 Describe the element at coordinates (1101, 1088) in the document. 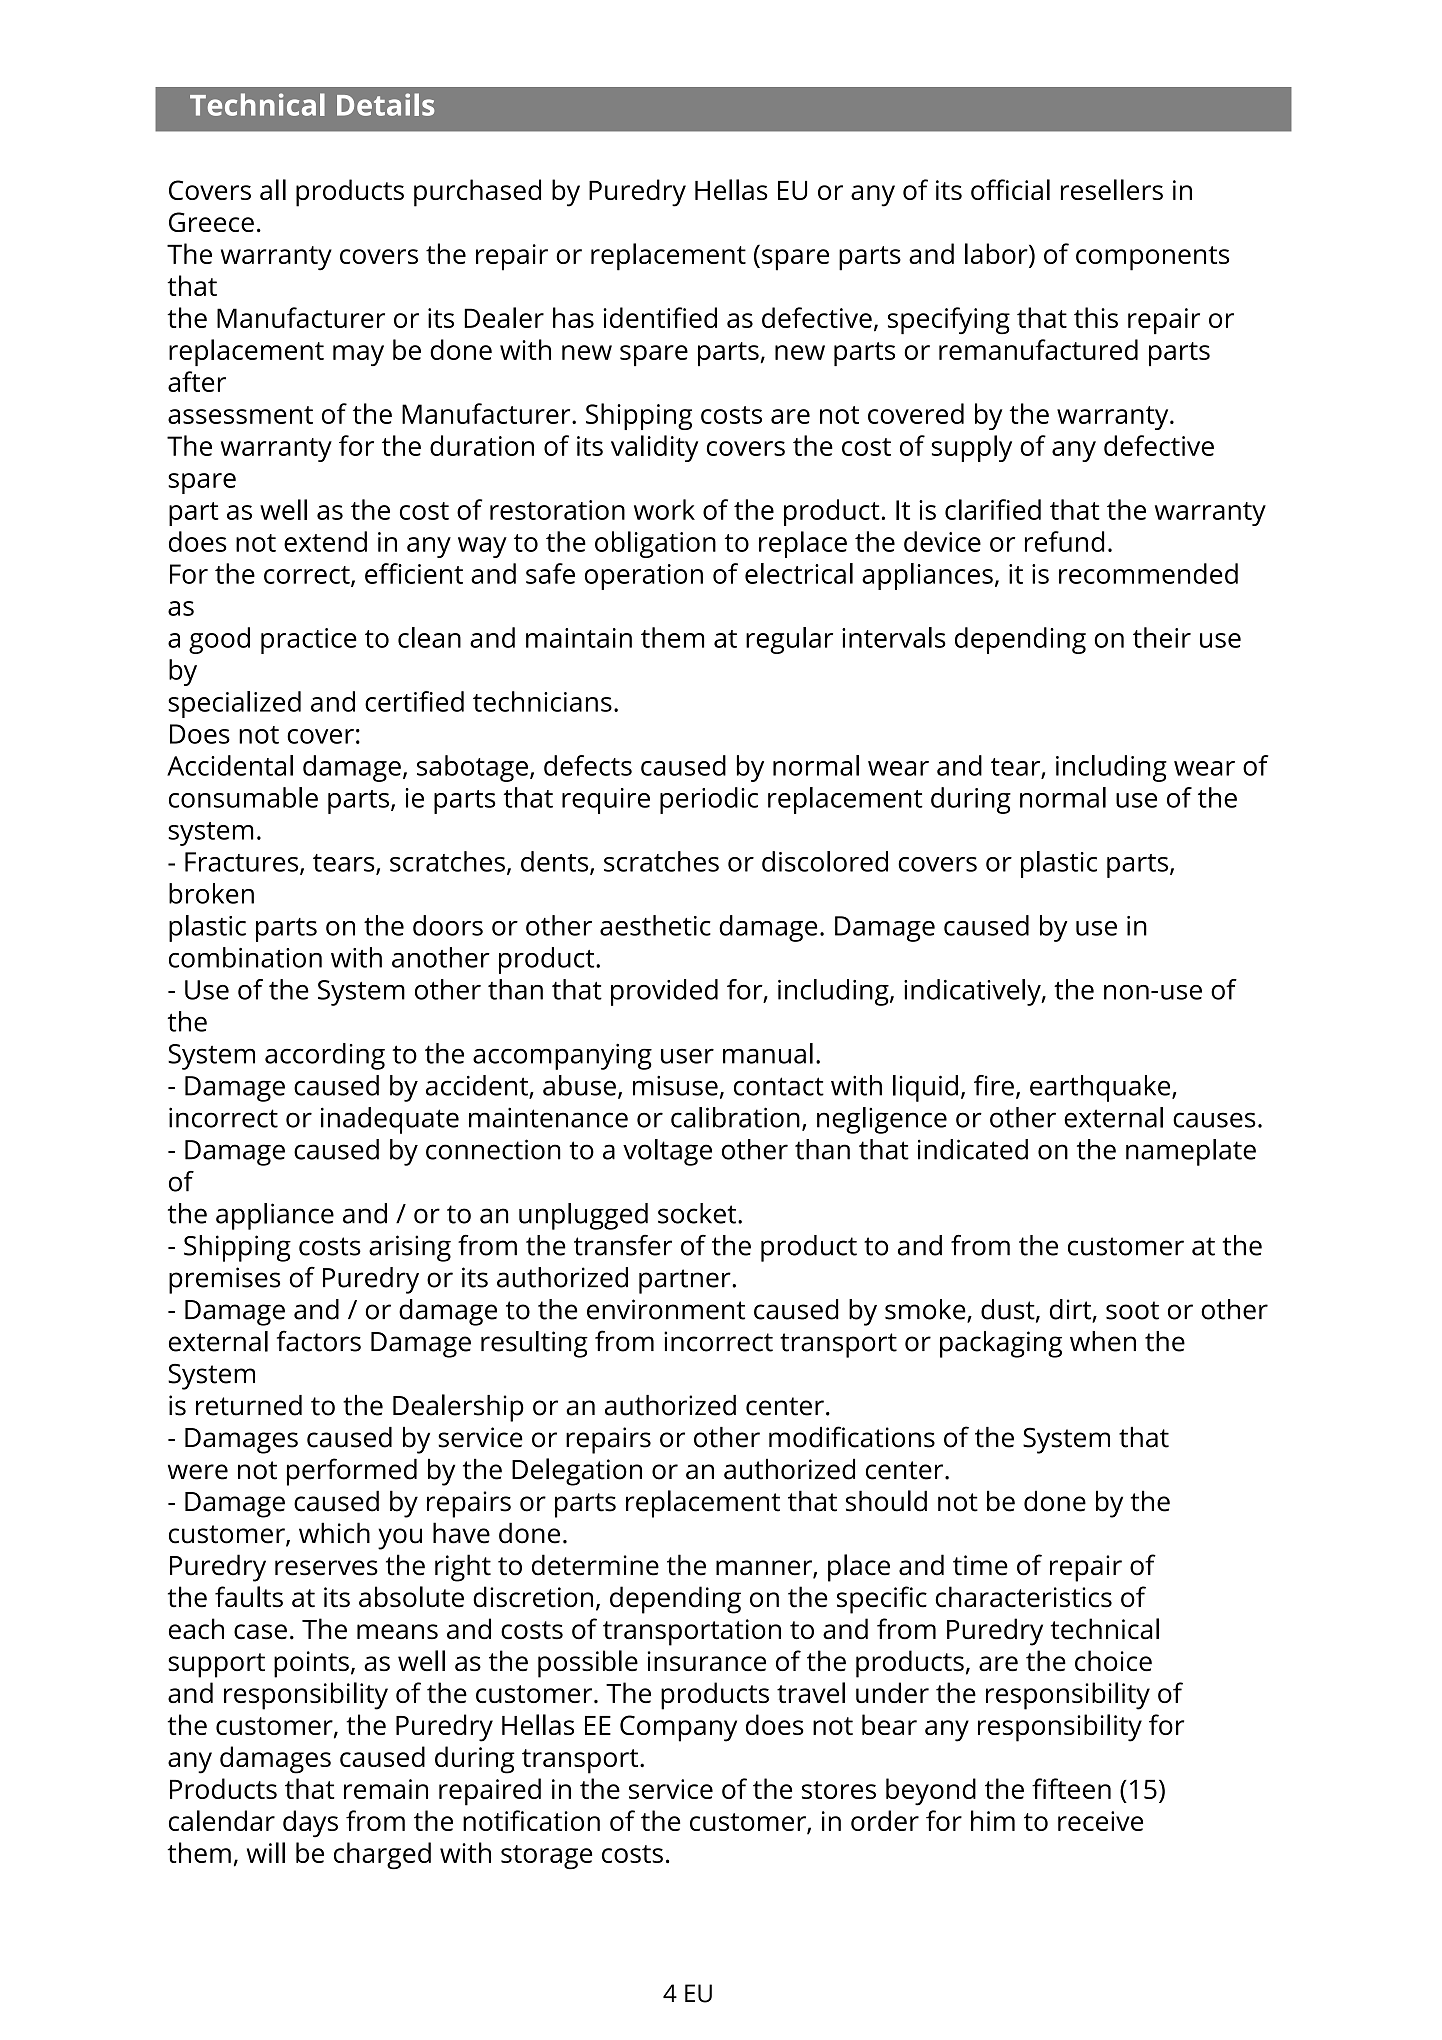

I see `earthquake` at that location.
